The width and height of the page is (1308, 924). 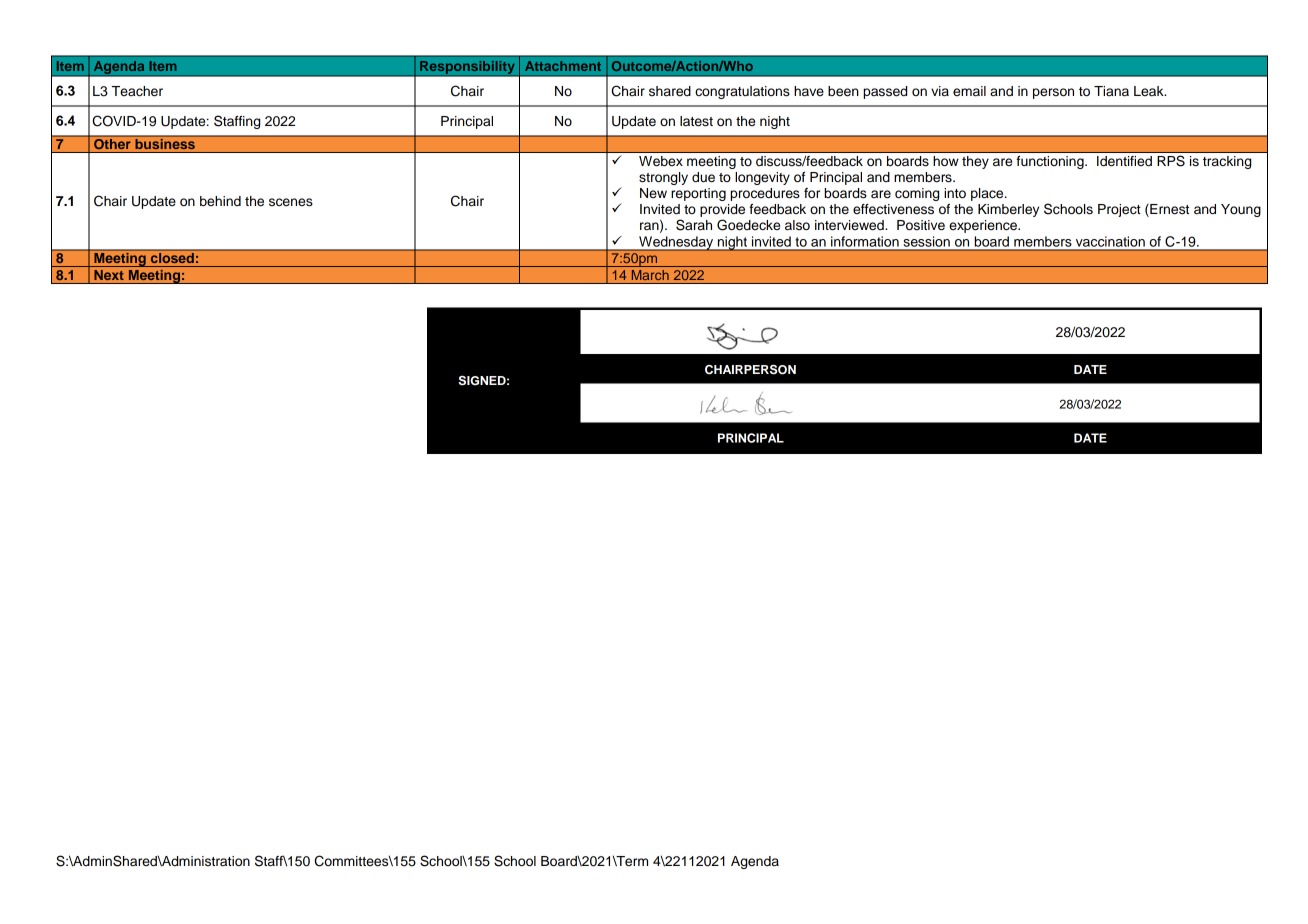 I want to click on experience, so click(x=984, y=226).
